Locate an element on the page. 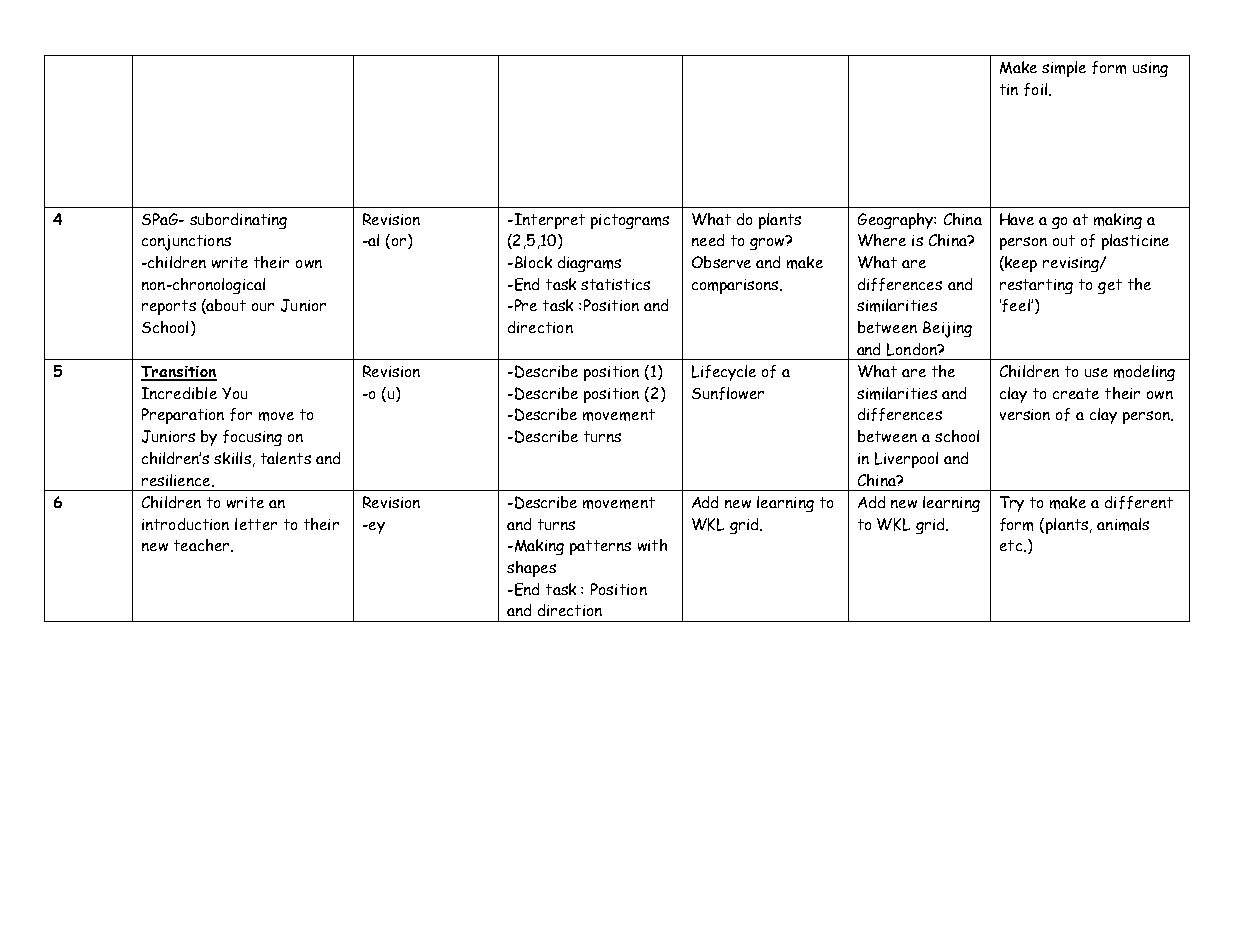 The width and height of the document is (1233, 952). foil is located at coordinates (1035, 89).
